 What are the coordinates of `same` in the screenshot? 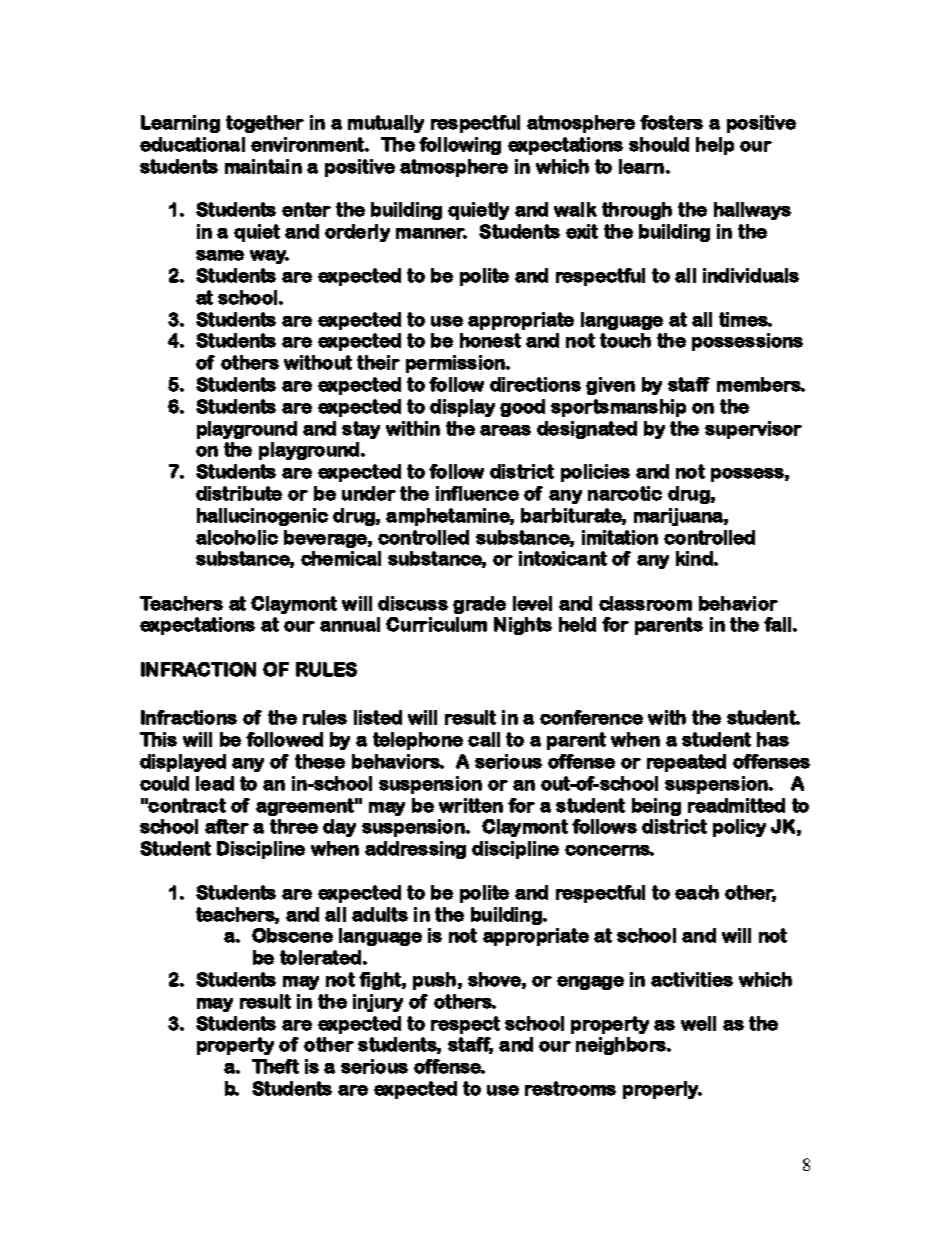 It's located at (220, 255).
